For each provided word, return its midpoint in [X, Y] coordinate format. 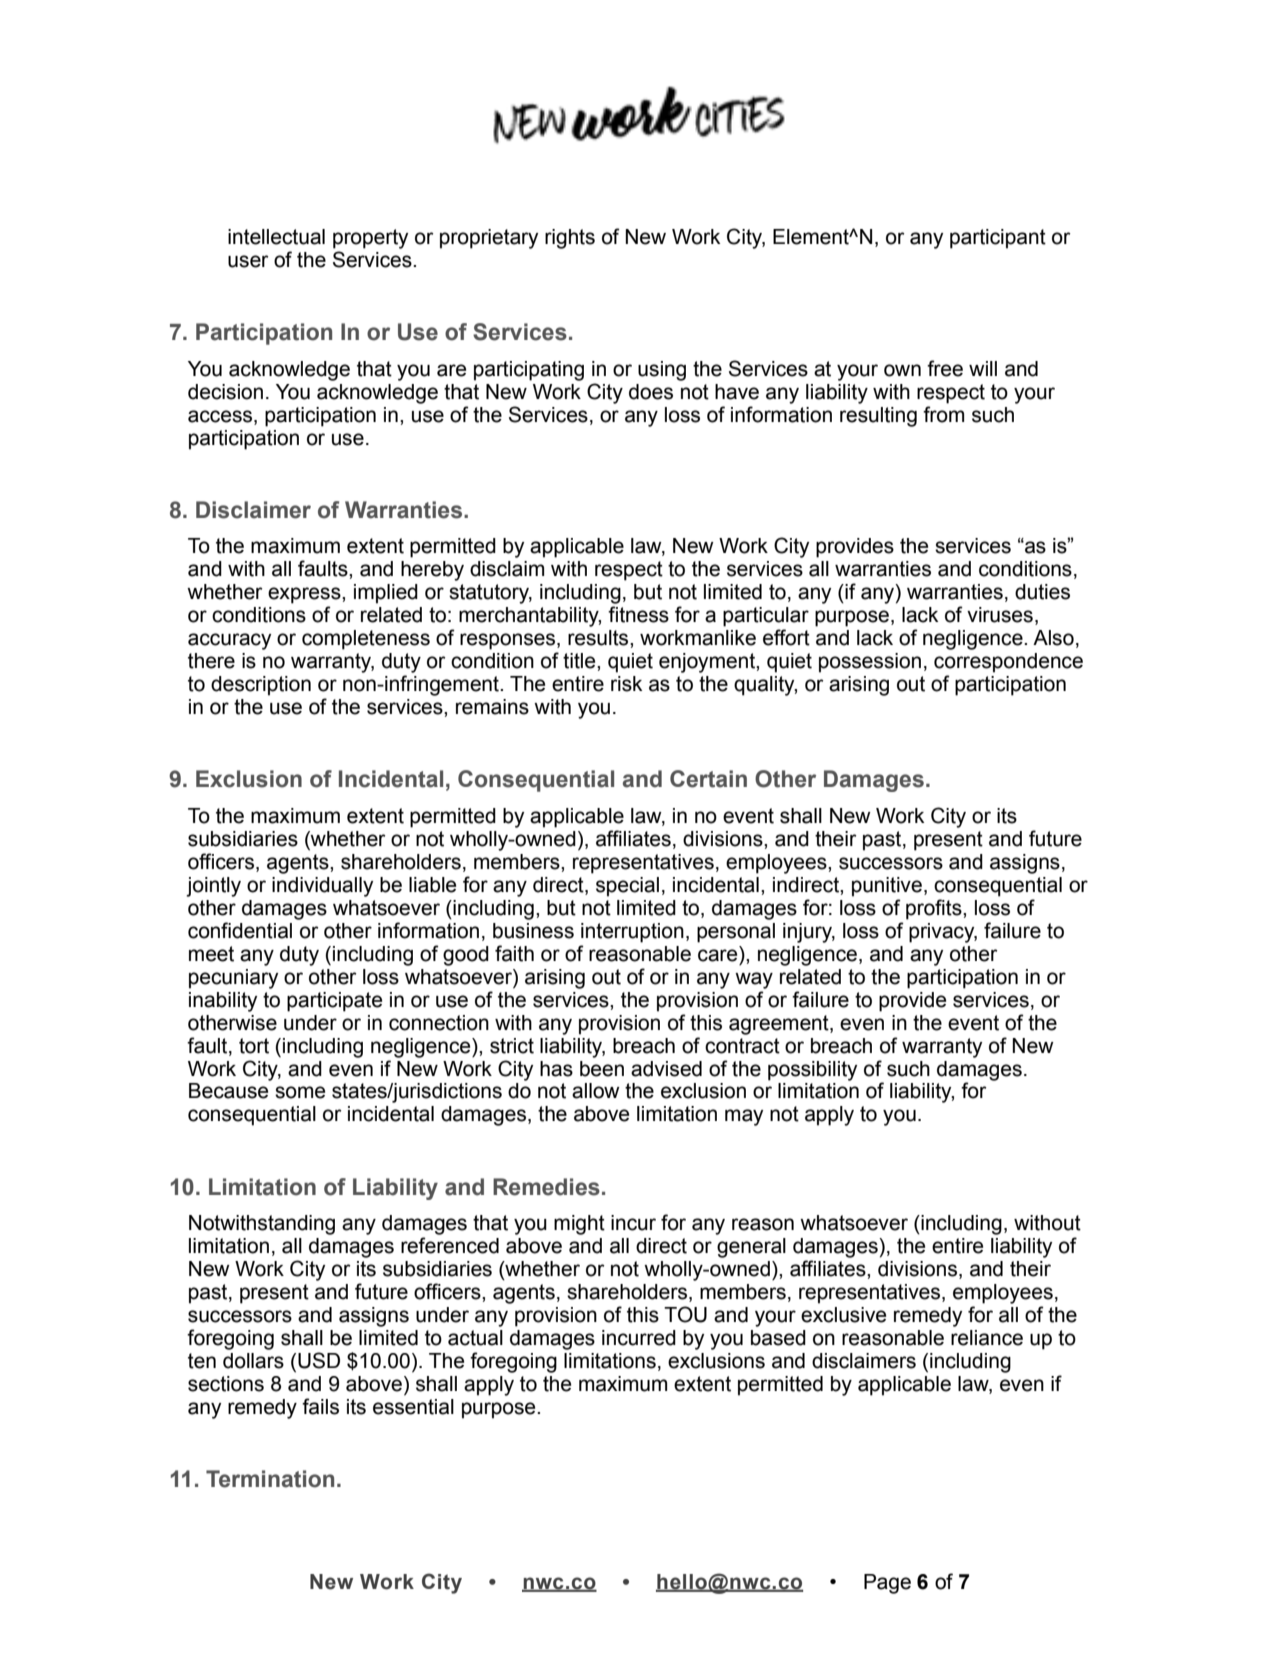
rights [570, 239]
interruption [632, 933]
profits [935, 909]
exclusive [843, 1315]
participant [998, 239]
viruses [1000, 615]
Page [887, 1584]
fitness [638, 614]
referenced [450, 1245]
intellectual [276, 237]
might [579, 1225]
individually [322, 887]
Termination [270, 1479]
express [305, 595]
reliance [987, 1338]
